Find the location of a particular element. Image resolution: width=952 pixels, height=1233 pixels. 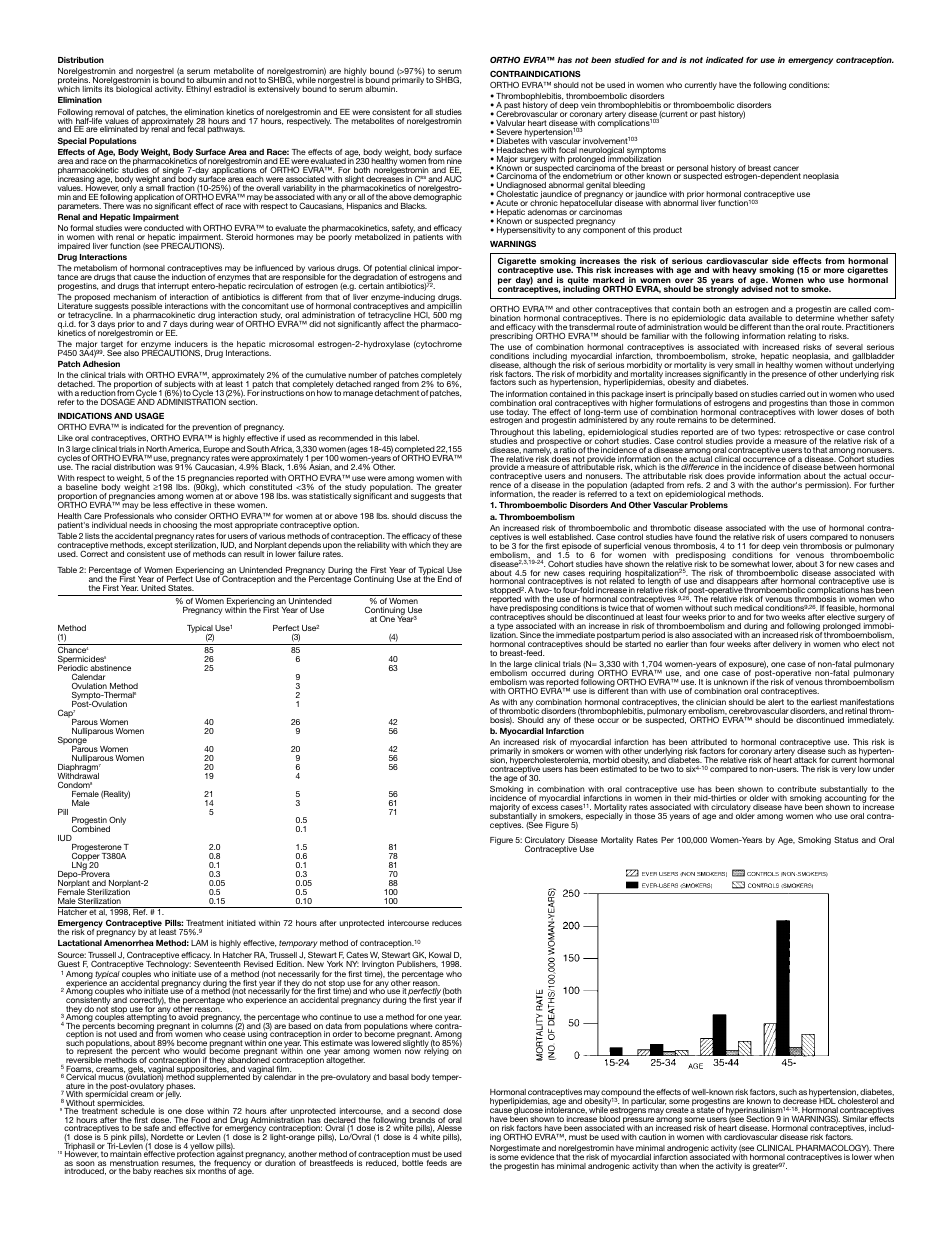

studied is located at coordinates (630, 60).
